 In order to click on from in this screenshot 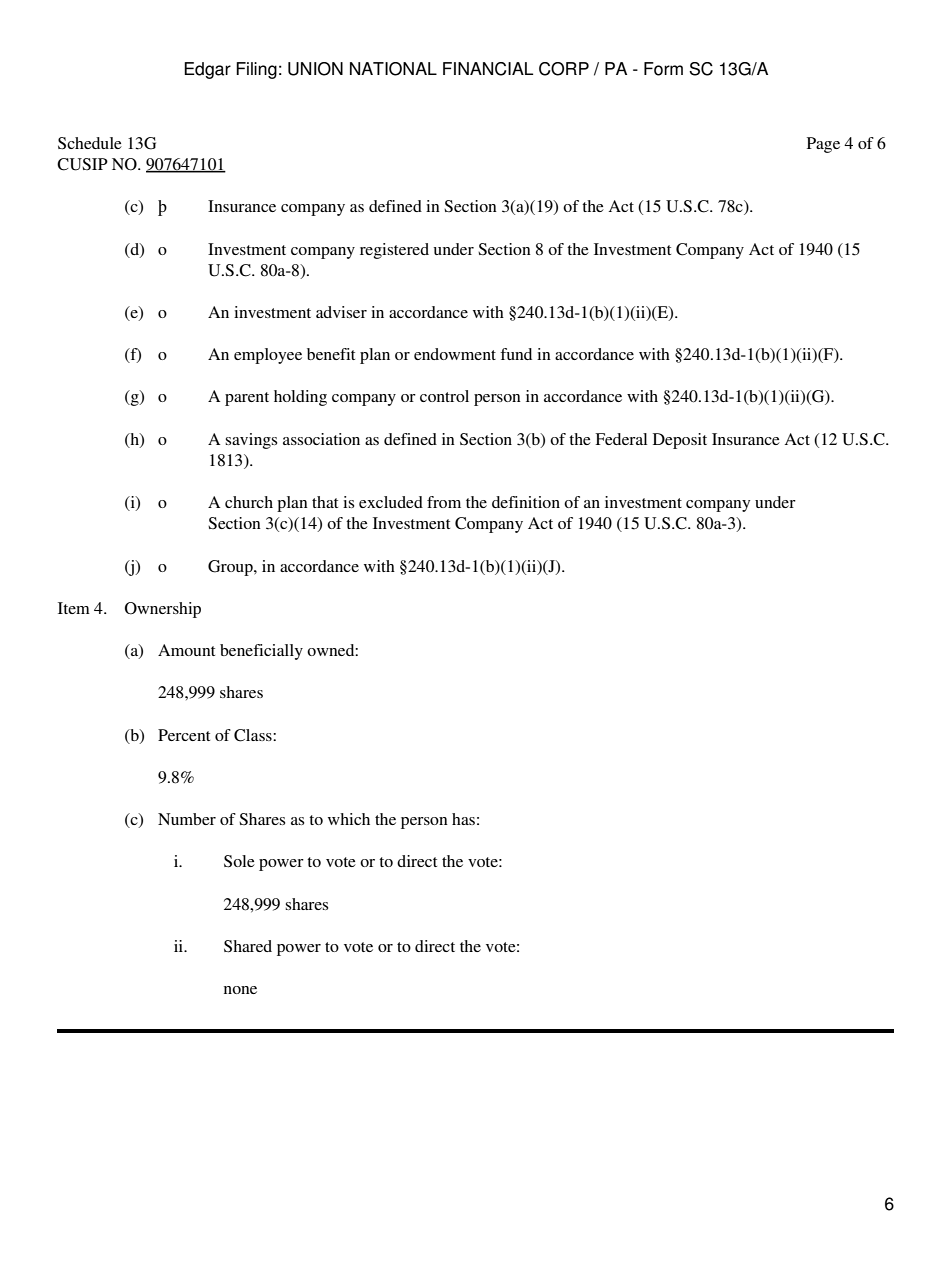, I will do `click(444, 502)`.
